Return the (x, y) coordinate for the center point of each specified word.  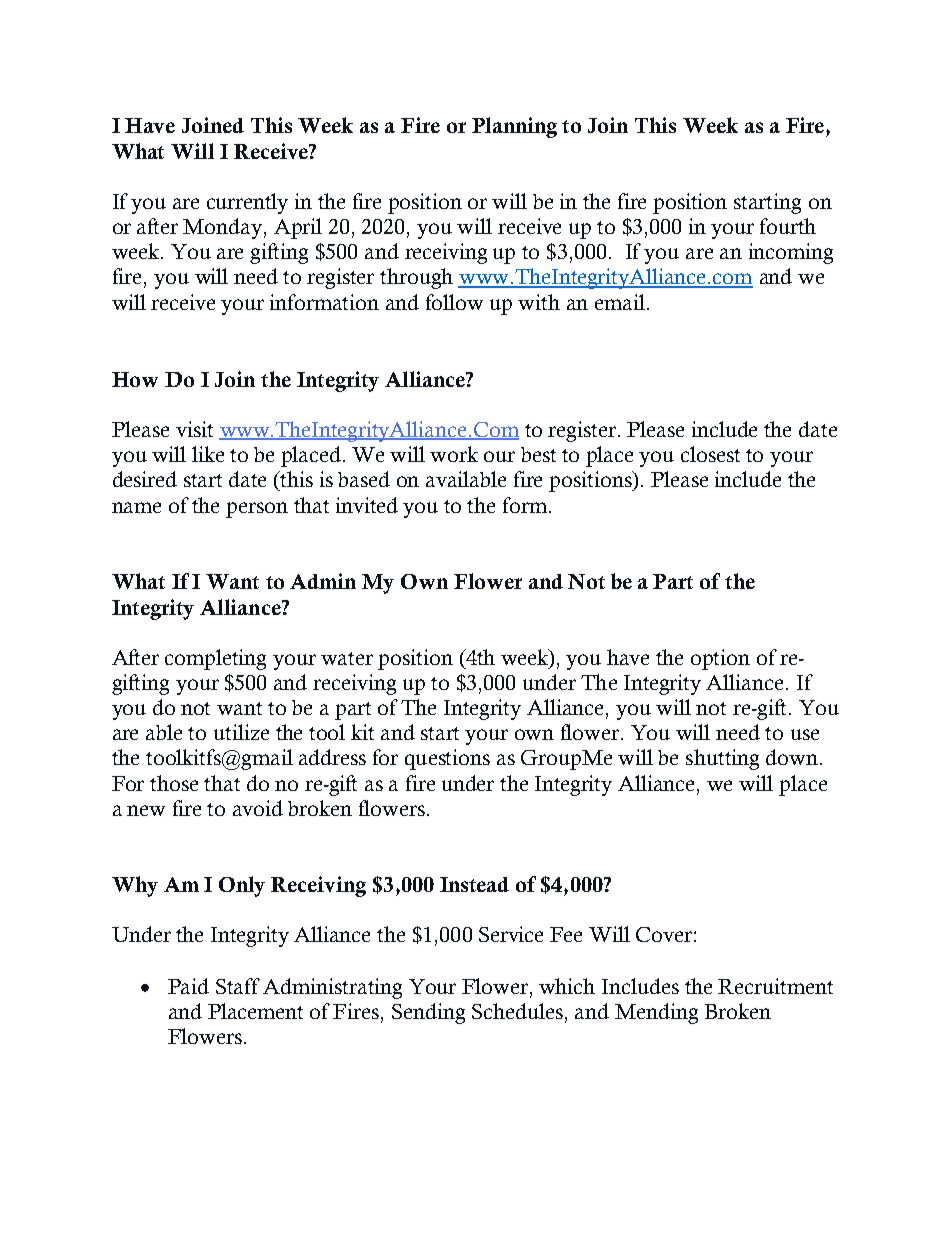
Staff (238, 986)
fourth (788, 226)
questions (447, 759)
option (720, 659)
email (620, 302)
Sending (428, 1013)
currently (247, 203)
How (135, 379)
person (257, 510)
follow (454, 302)
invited (367, 505)
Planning (514, 127)
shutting (722, 759)
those (174, 783)
